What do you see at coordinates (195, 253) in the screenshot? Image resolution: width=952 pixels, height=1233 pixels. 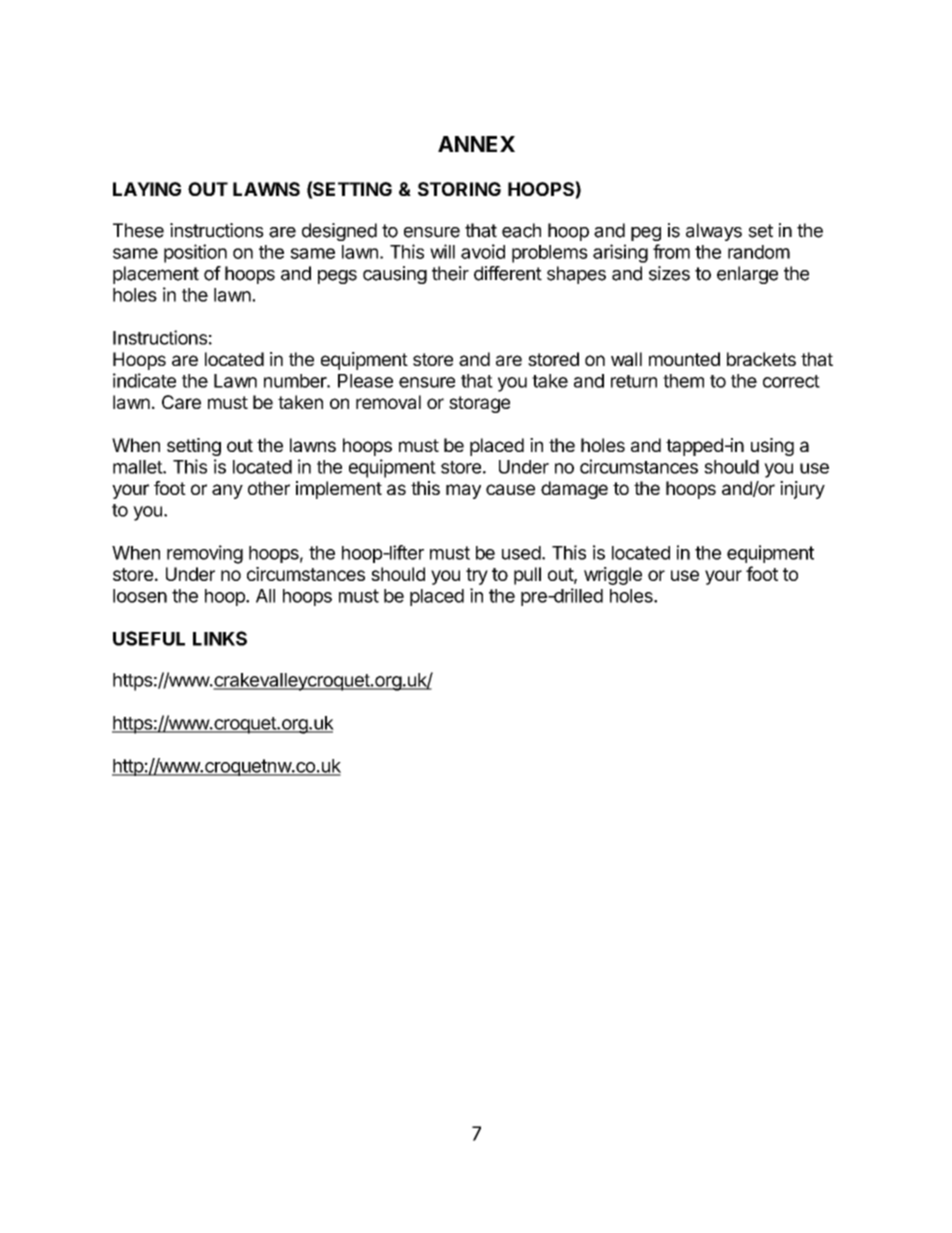 I see `position` at bounding box center [195, 253].
